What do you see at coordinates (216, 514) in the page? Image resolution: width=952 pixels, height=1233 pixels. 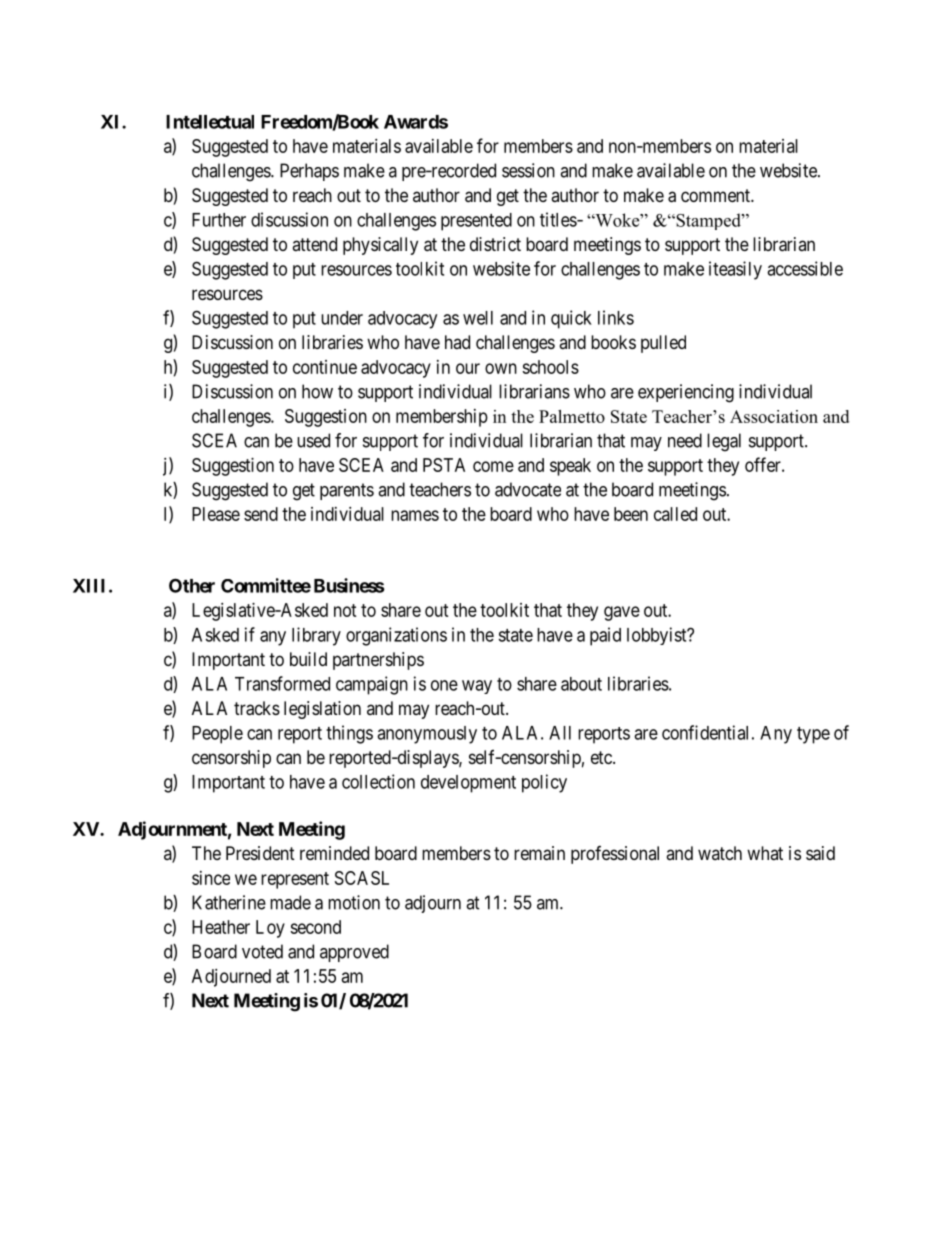 I see `Please` at bounding box center [216, 514].
